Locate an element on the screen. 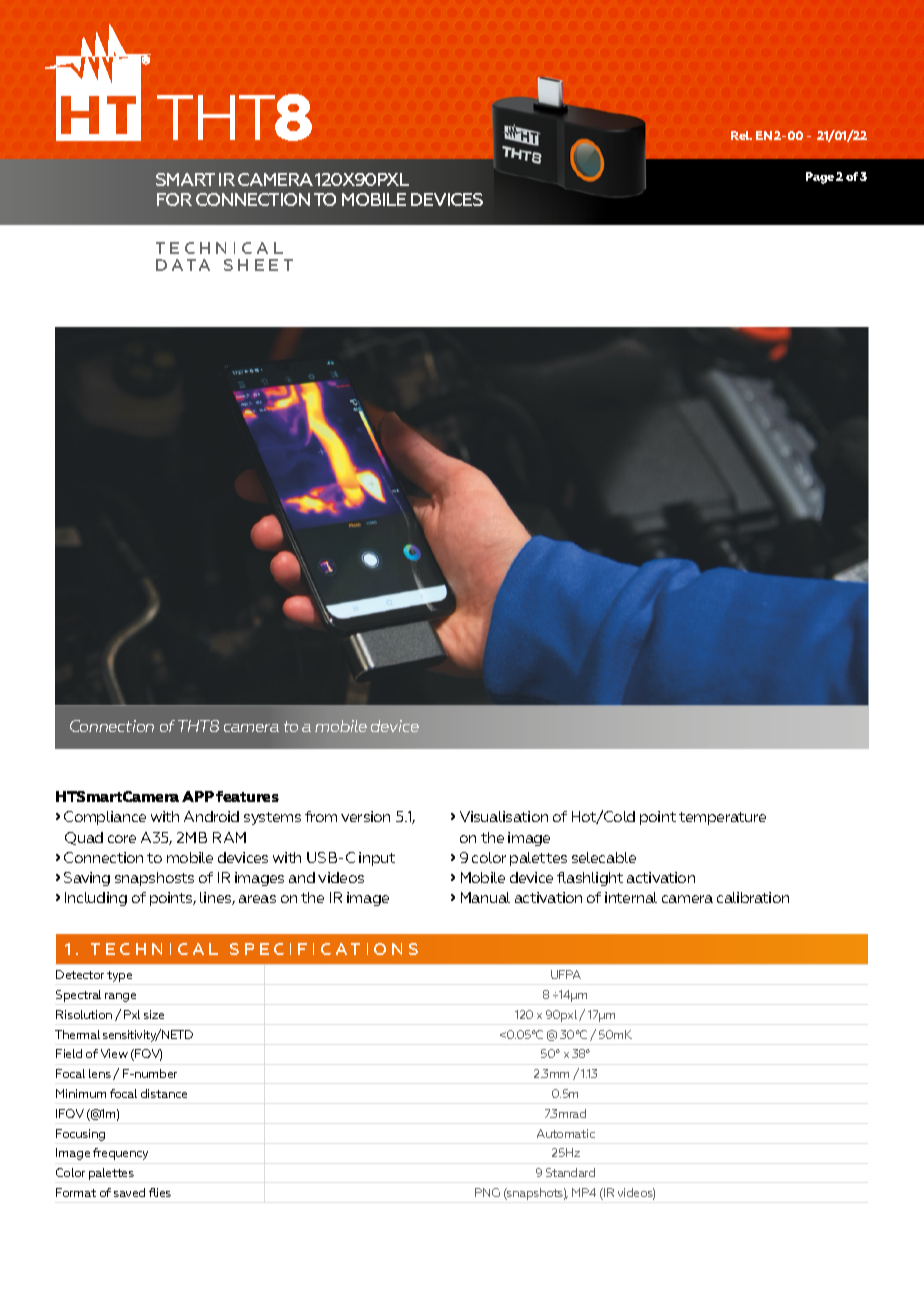 Image resolution: width=924 pixels, height=1308 pixels. core is located at coordinates (122, 839).
